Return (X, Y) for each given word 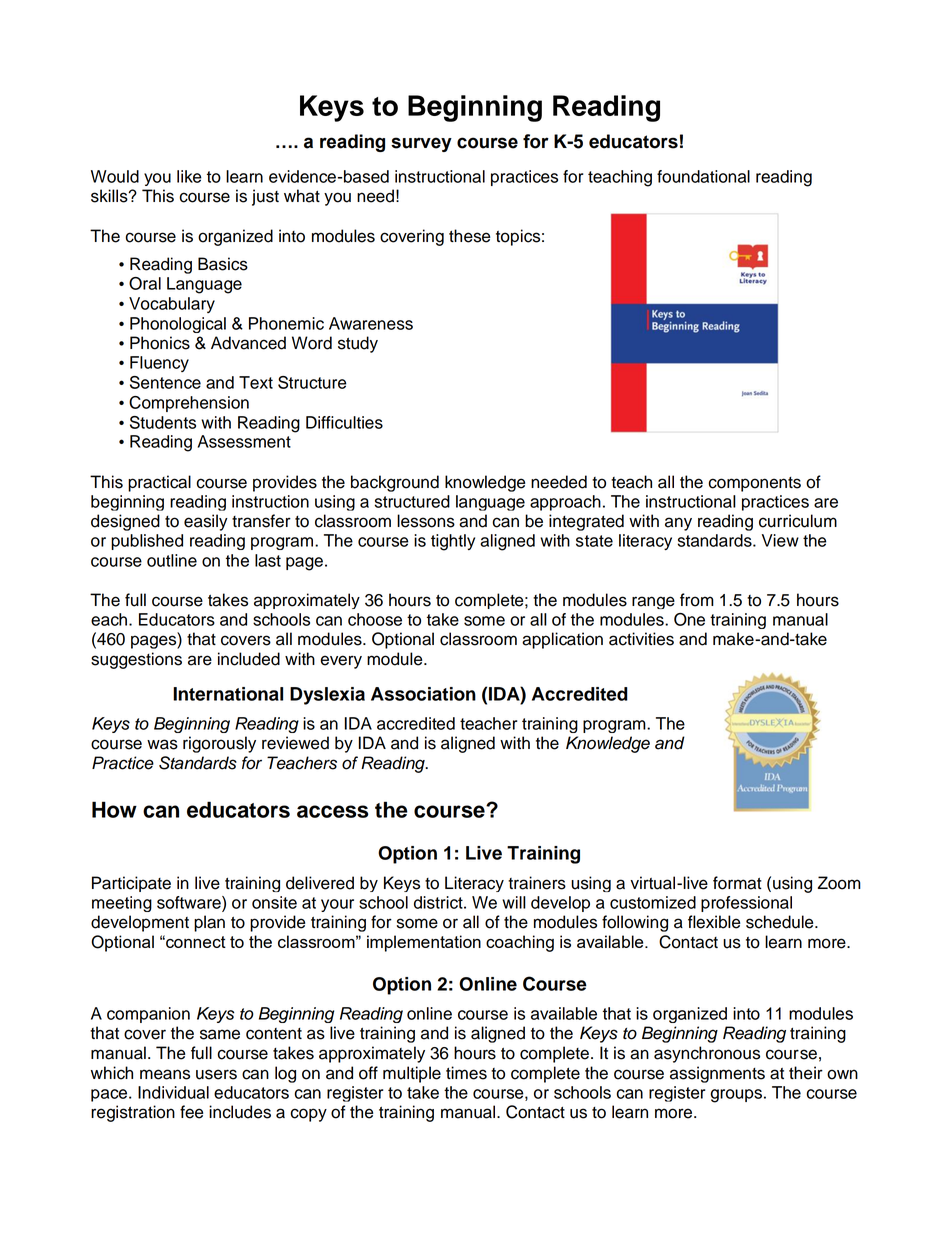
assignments (717, 1074)
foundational (703, 176)
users (216, 1074)
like (189, 176)
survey (421, 144)
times (466, 1073)
